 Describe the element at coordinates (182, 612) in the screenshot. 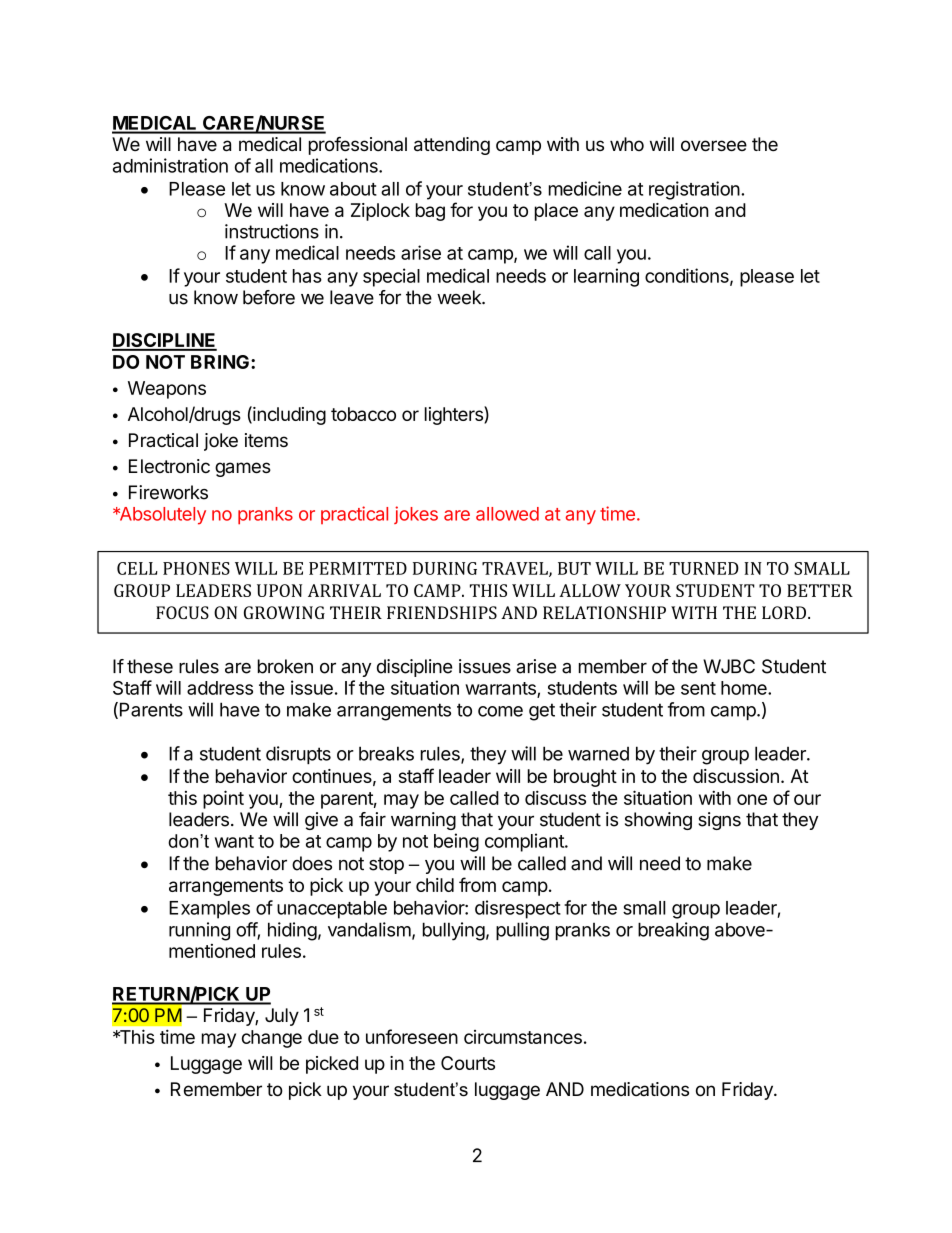

I see `FOCUS` at that location.
